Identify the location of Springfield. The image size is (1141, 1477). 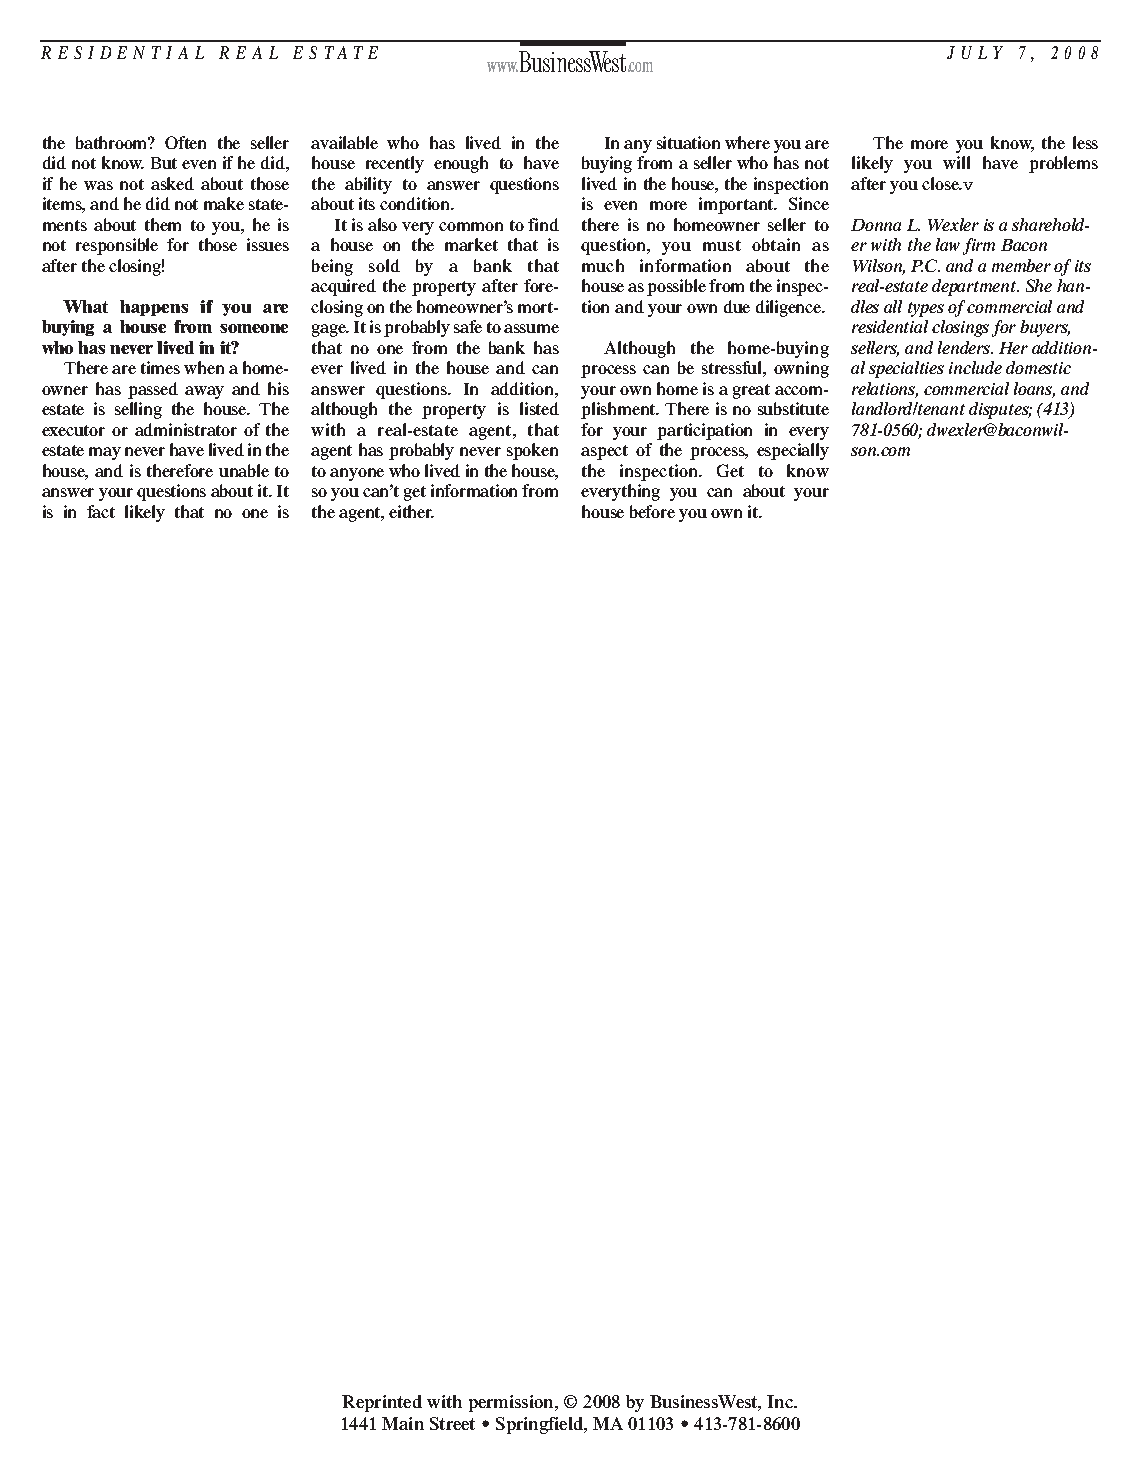
(541, 1425).
